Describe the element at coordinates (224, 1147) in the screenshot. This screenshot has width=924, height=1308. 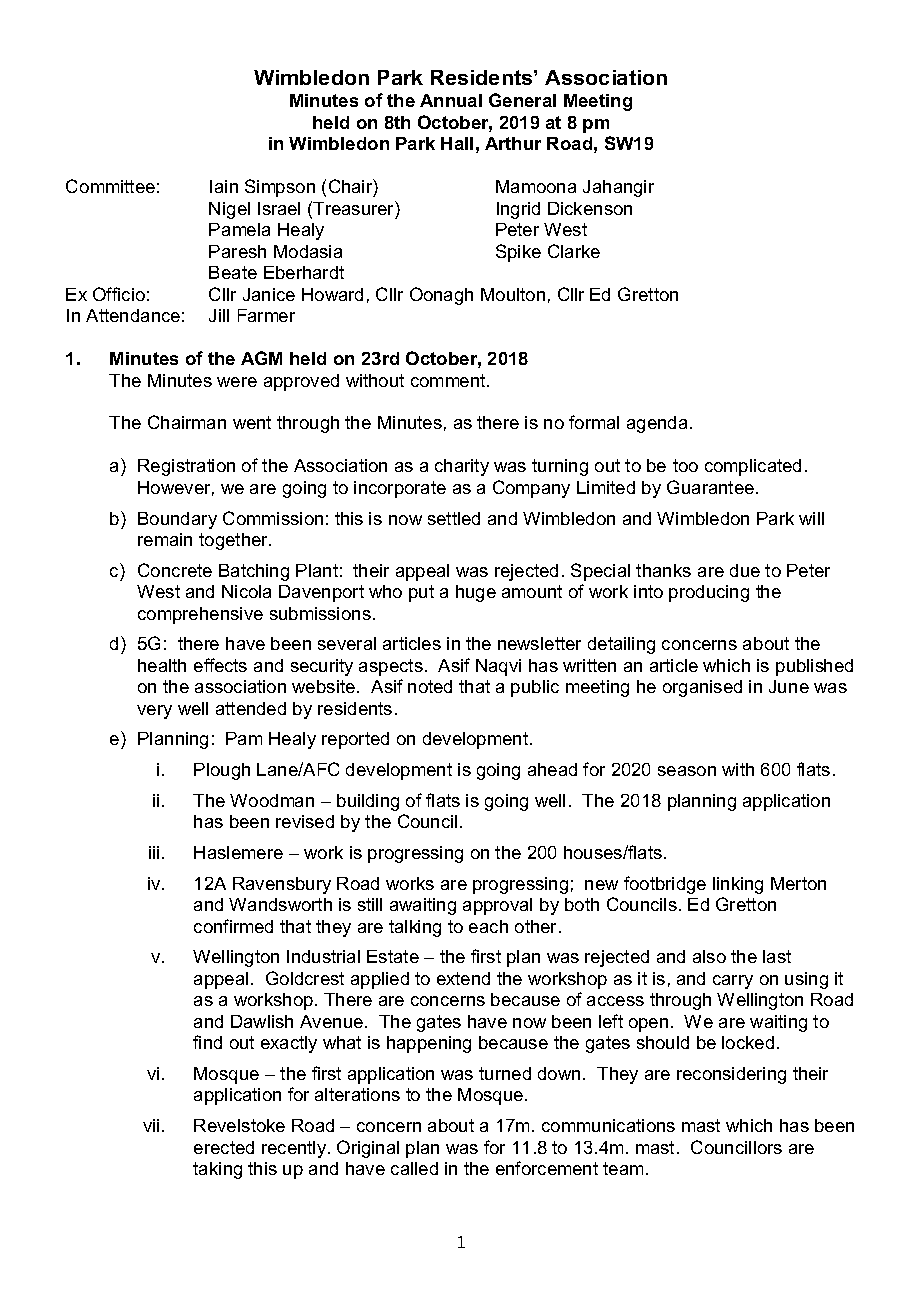
I see `erected` at that location.
